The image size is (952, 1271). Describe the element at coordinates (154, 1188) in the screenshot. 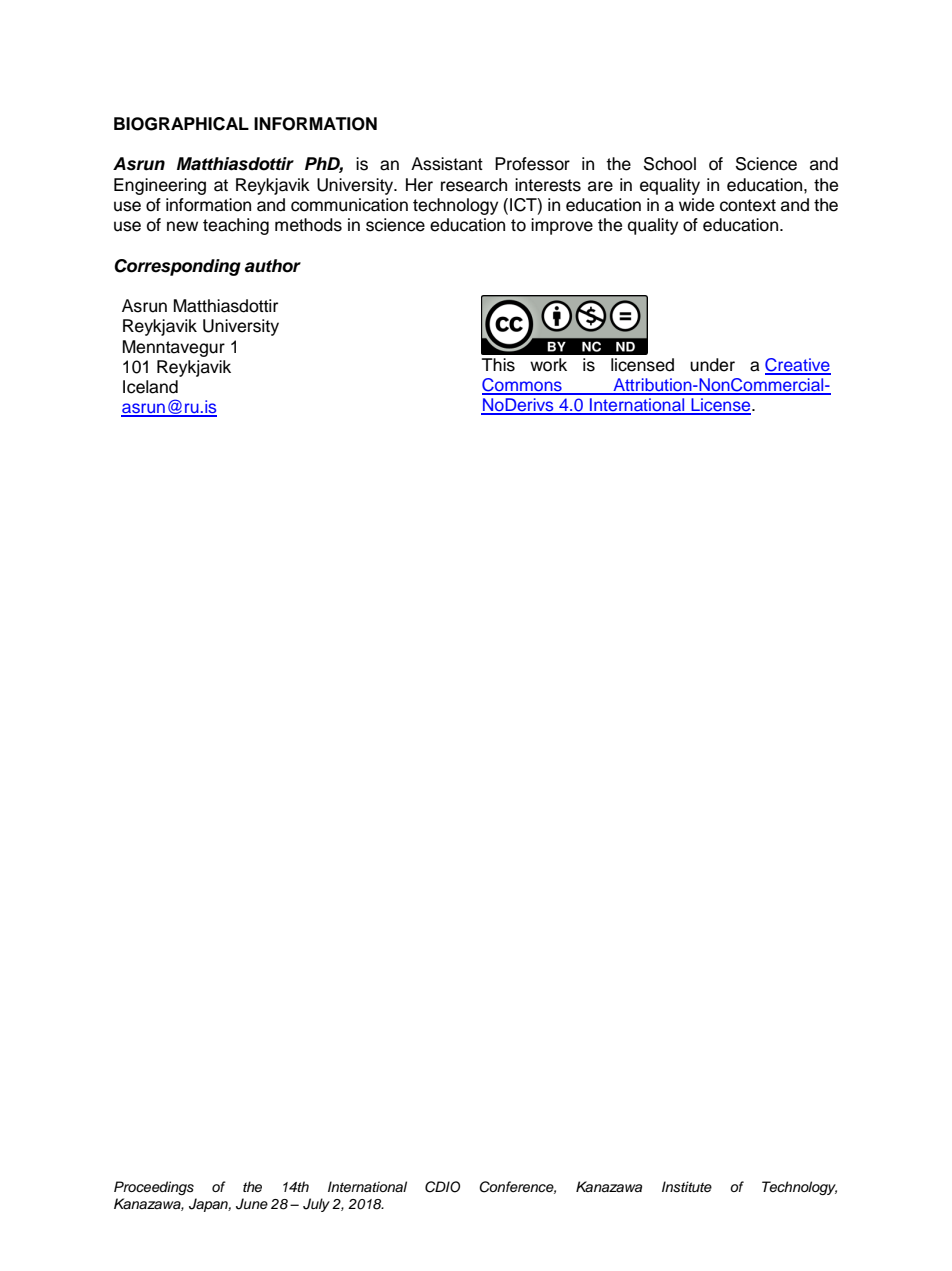

I see `Proceedings` at that location.
